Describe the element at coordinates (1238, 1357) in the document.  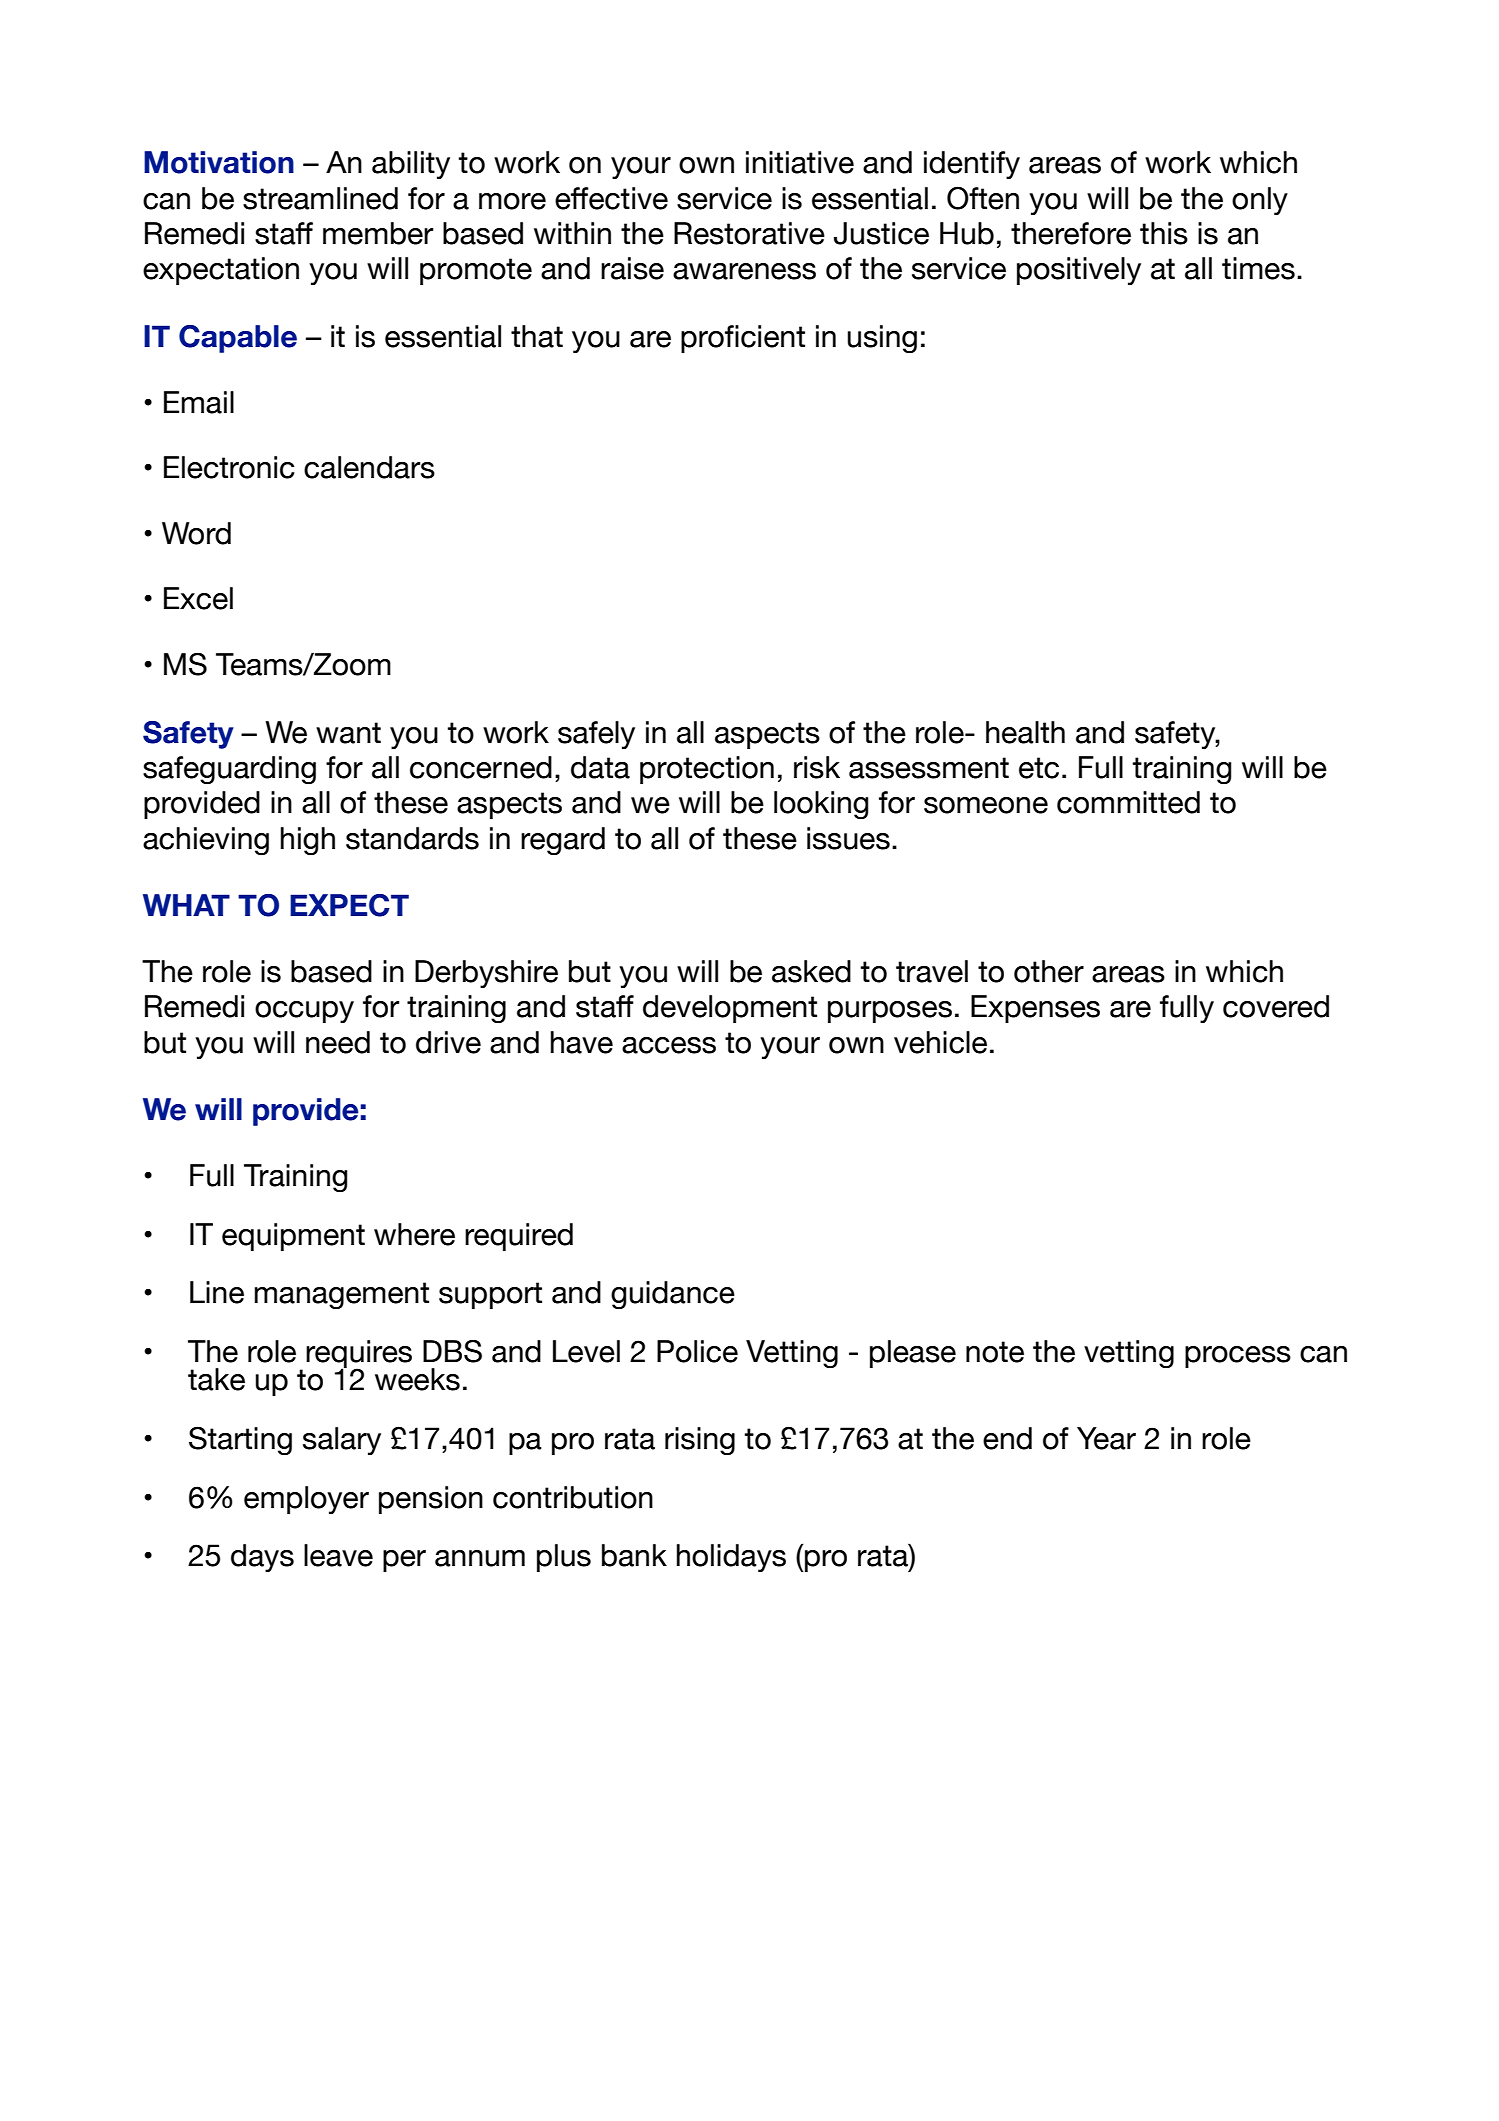
I see `process` at that location.
